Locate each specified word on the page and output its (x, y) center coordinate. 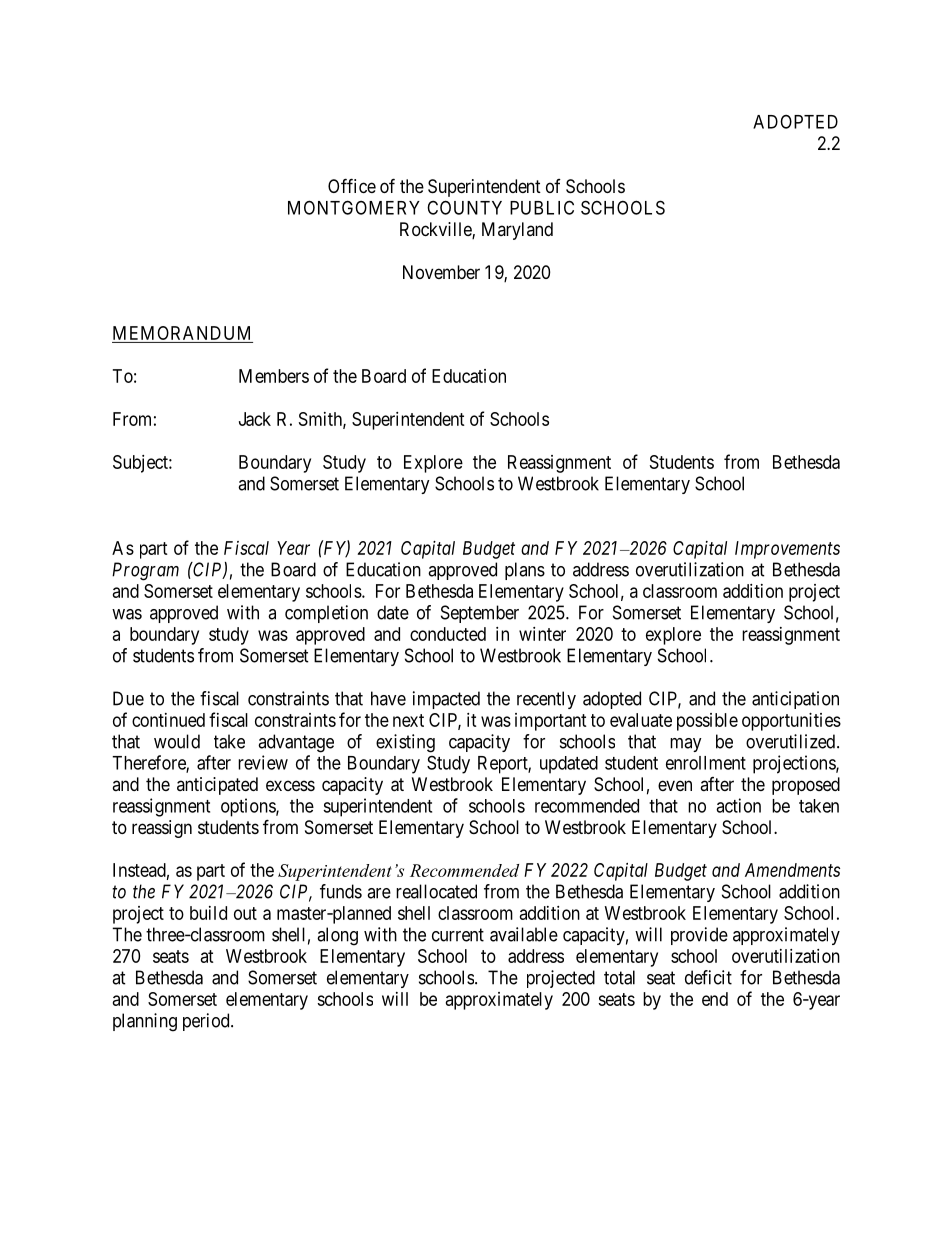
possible (707, 722)
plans (525, 571)
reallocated (436, 891)
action (738, 805)
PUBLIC (542, 207)
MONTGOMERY (354, 207)
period (207, 1022)
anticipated (217, 786)
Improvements (787, 550)
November (441, 272)
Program (145, 571)
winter (542, 634)
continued (168, 720)
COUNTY (464, 207)
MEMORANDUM (182, 334)
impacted (446, 700)
